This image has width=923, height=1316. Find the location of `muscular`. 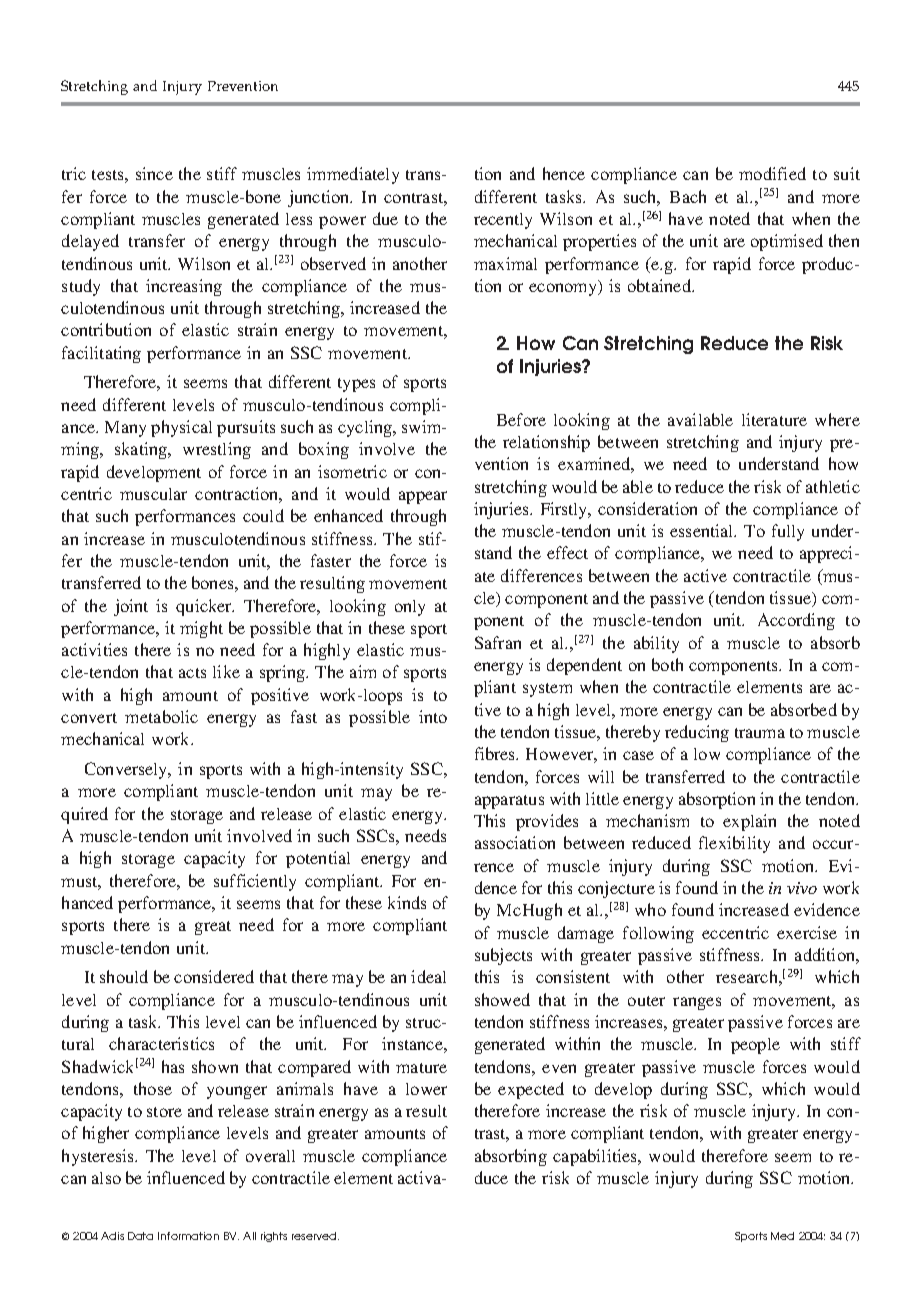

muscular is located at coordinates (153, 494).
